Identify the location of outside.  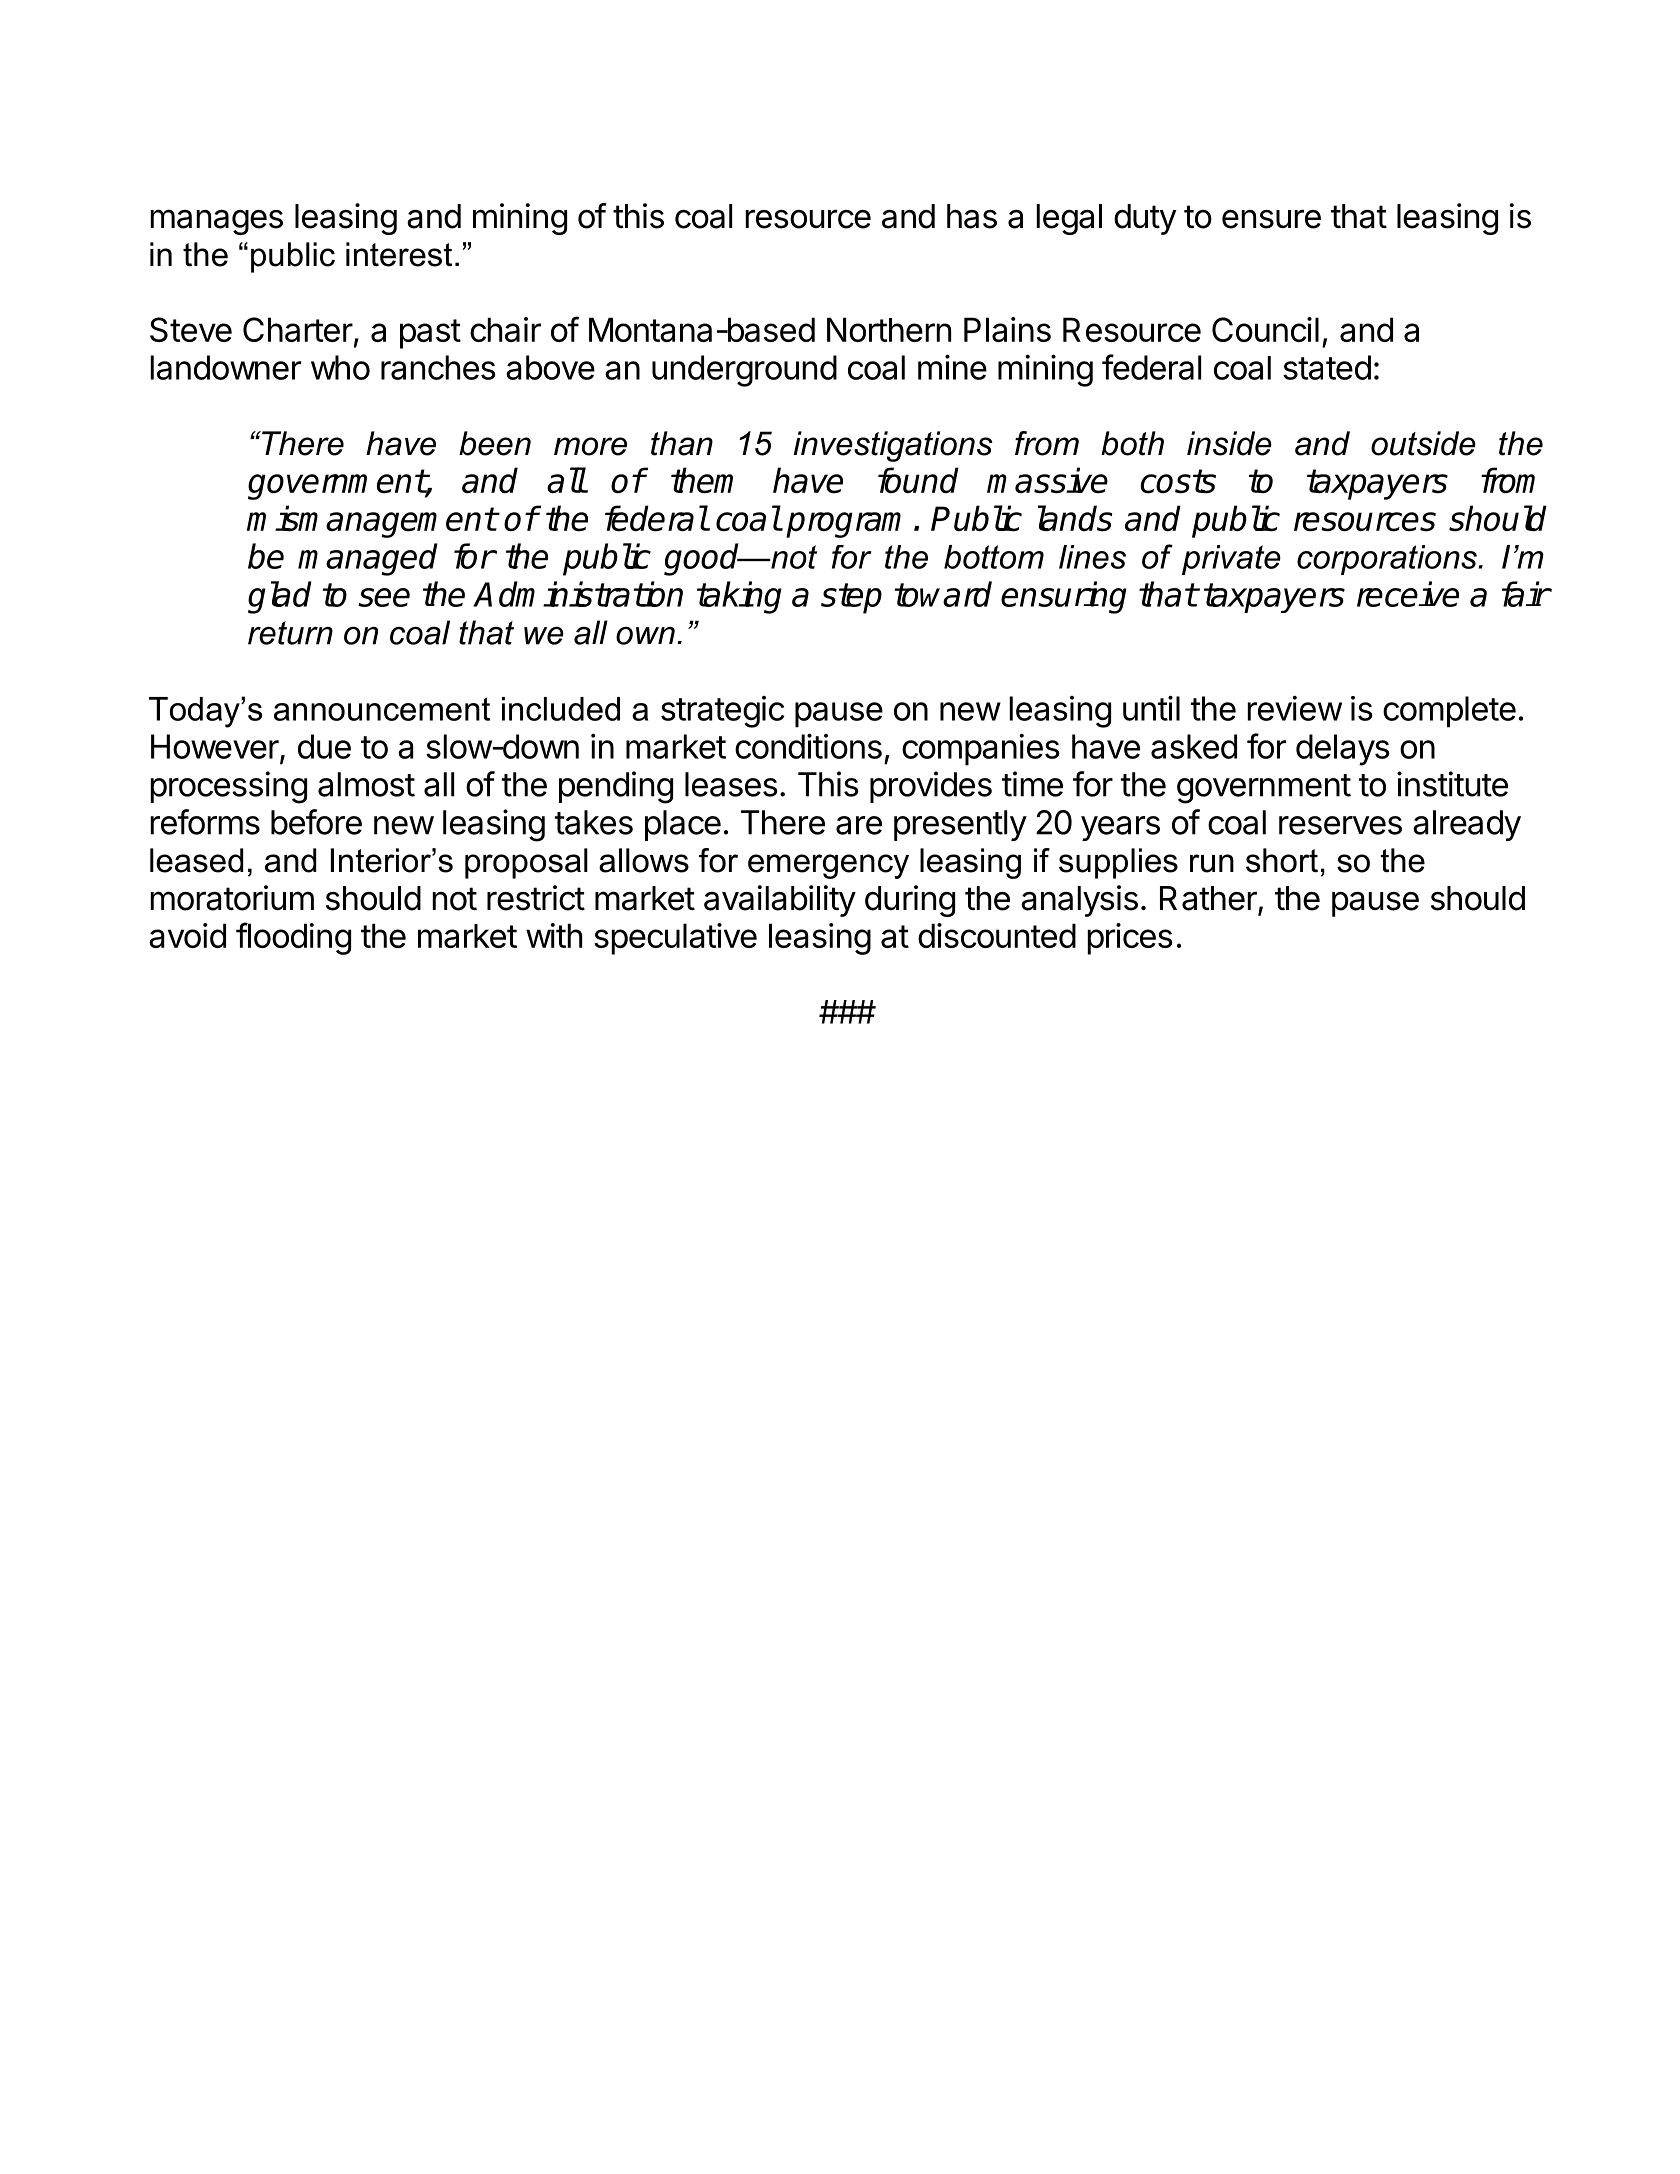
(1423, 443).
